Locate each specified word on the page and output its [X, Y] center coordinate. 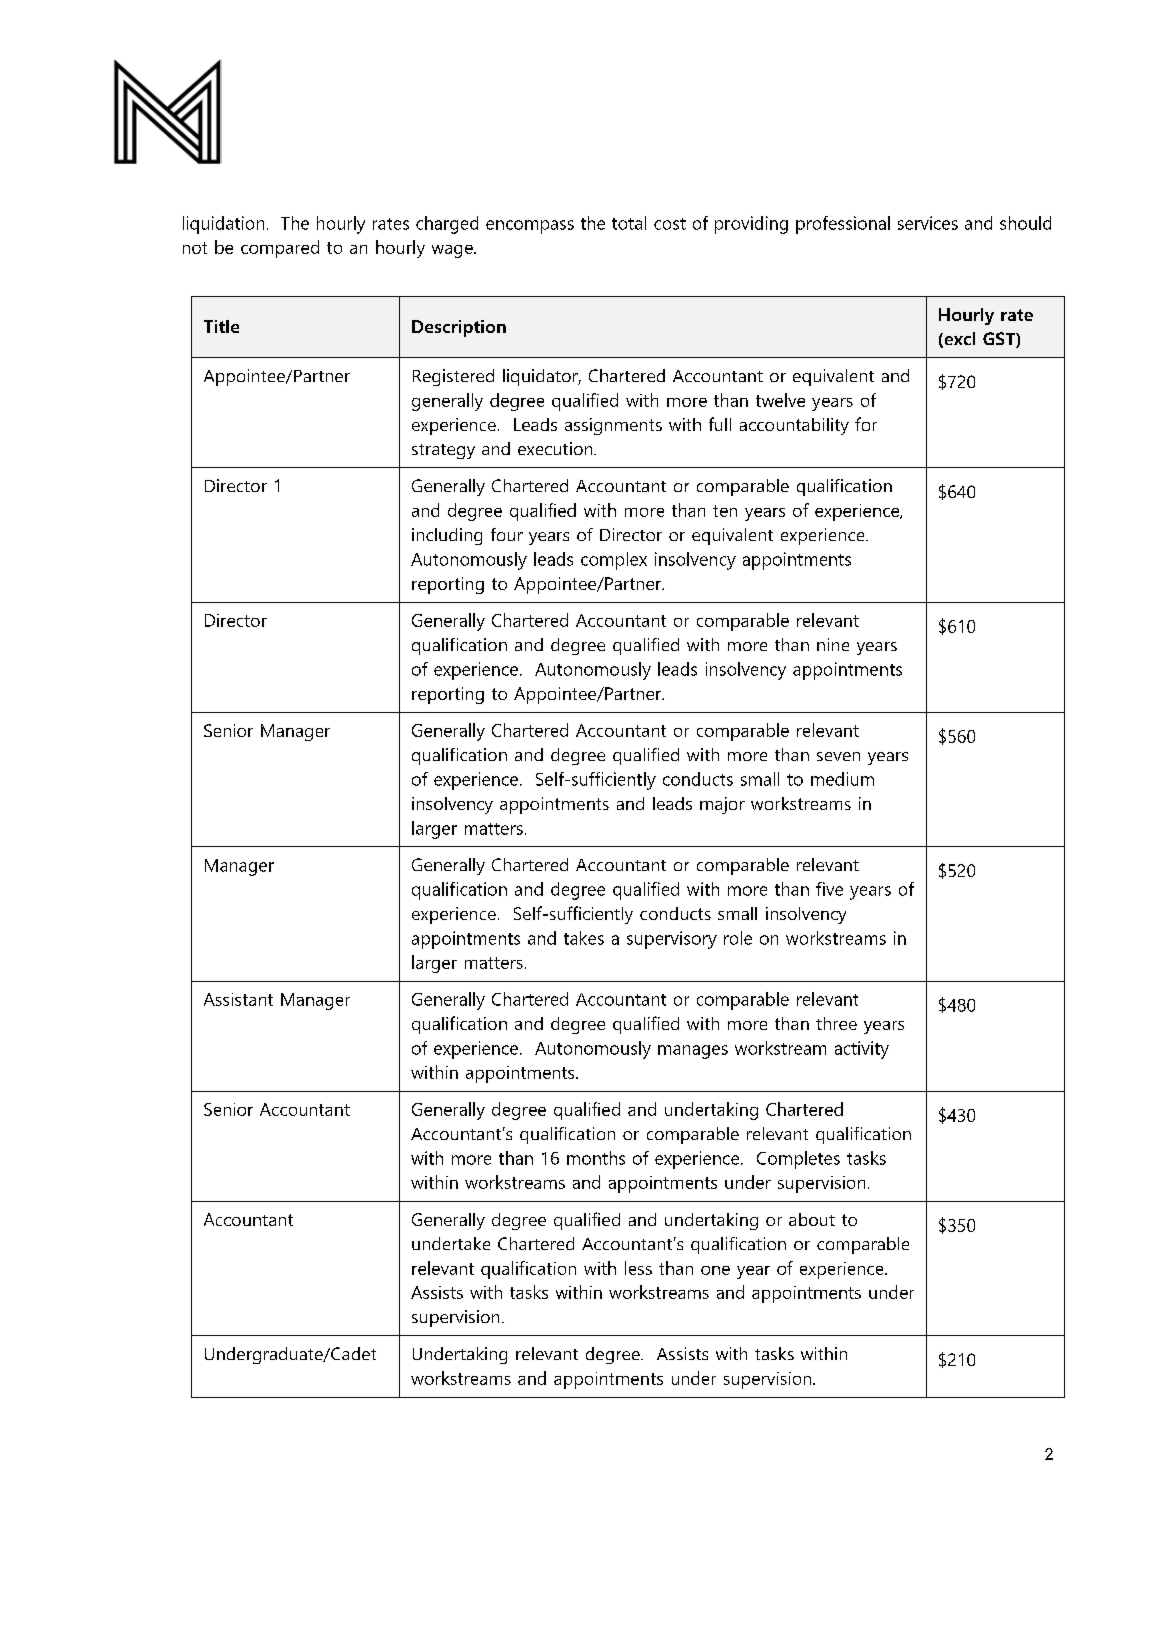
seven [838, 756]
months [596, 1158]
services [928, 223]
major [722, 805]
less [638, 1268]
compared [280, 249]
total [629, 223]
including [447, 536]
